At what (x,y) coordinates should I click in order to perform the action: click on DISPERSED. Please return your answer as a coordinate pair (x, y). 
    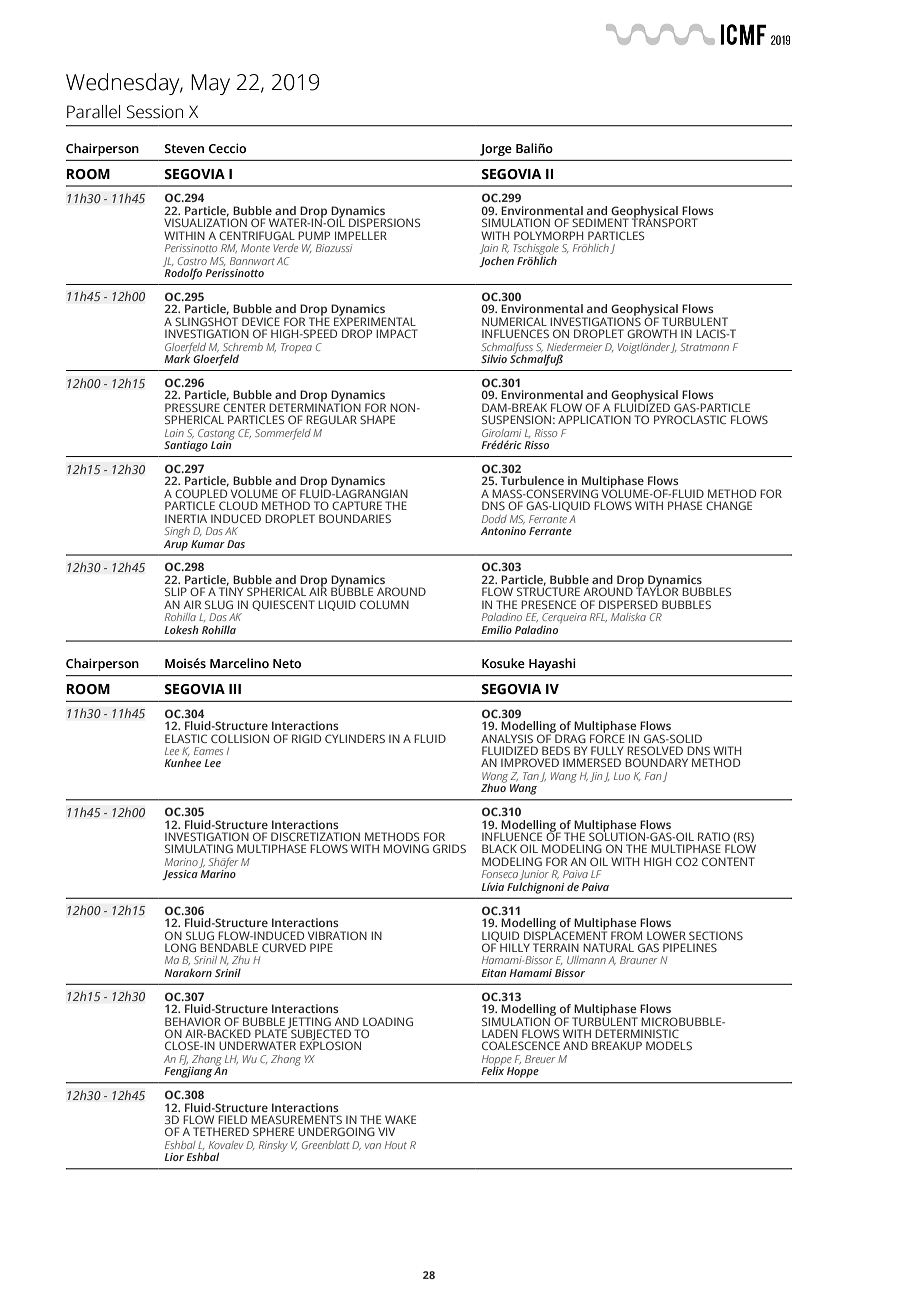
    Looking at the image, I should click on (628, 604).
